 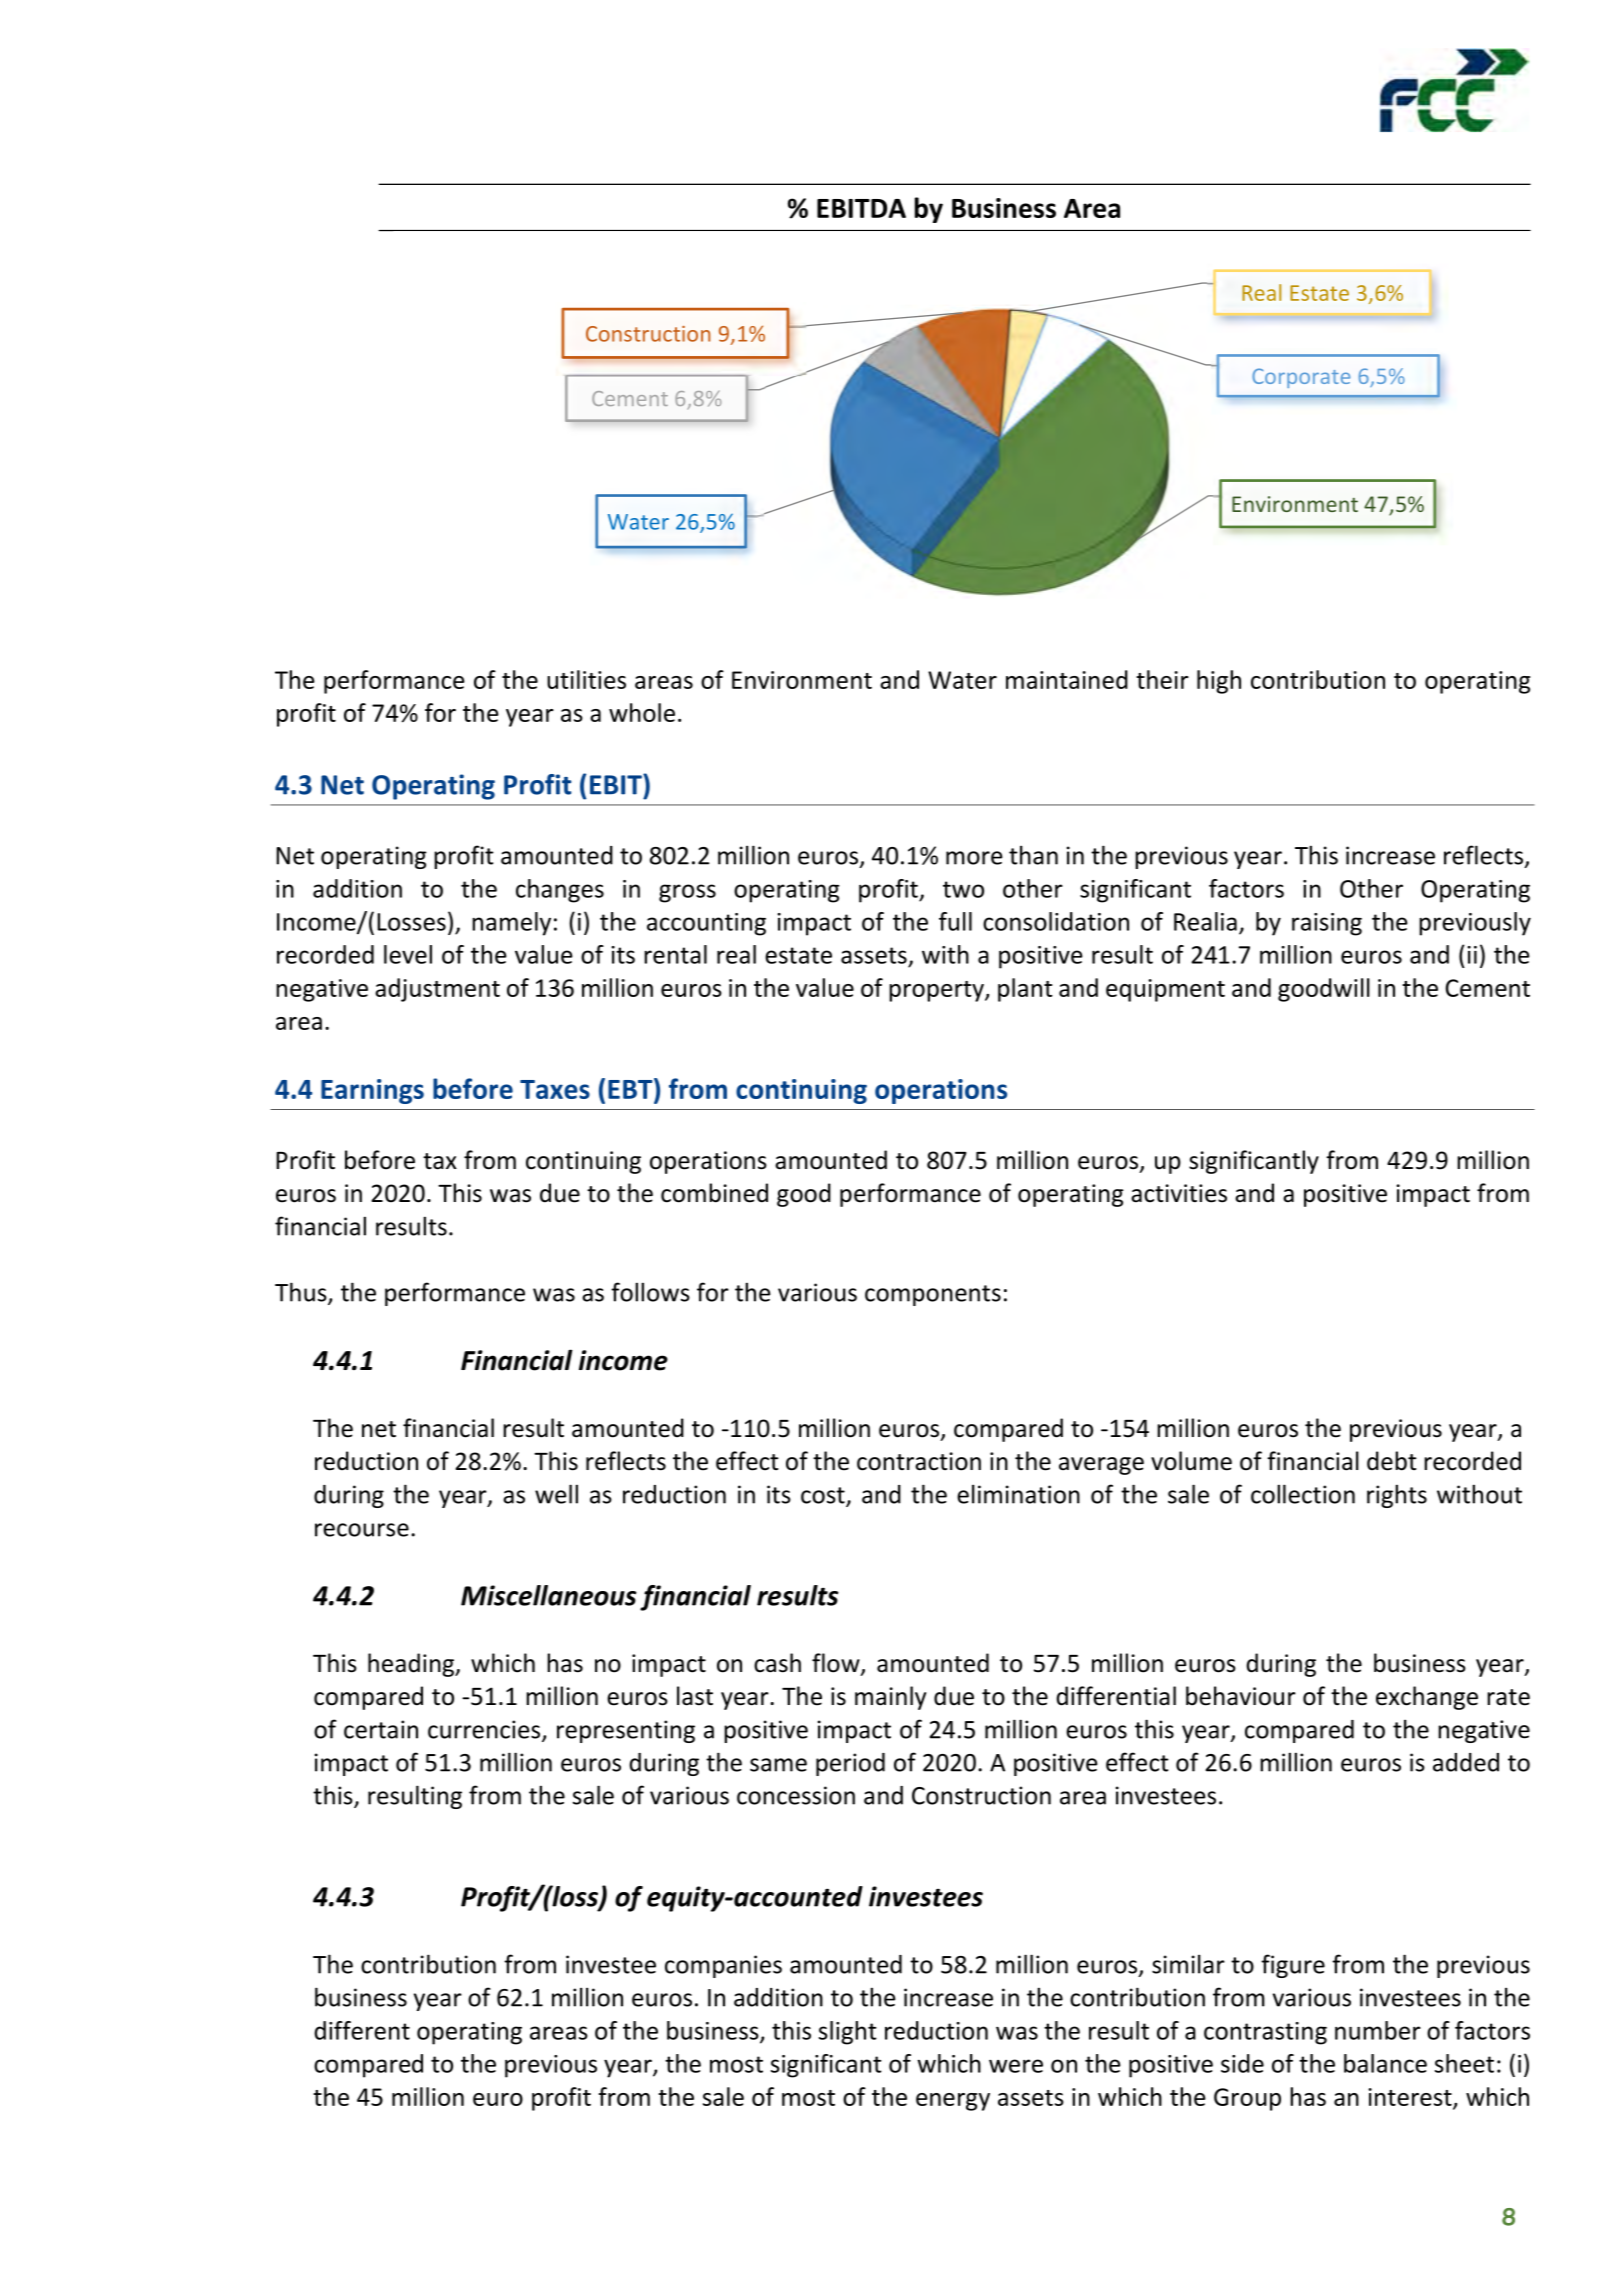 I want to click on high, so click(x=1219, y=682).
